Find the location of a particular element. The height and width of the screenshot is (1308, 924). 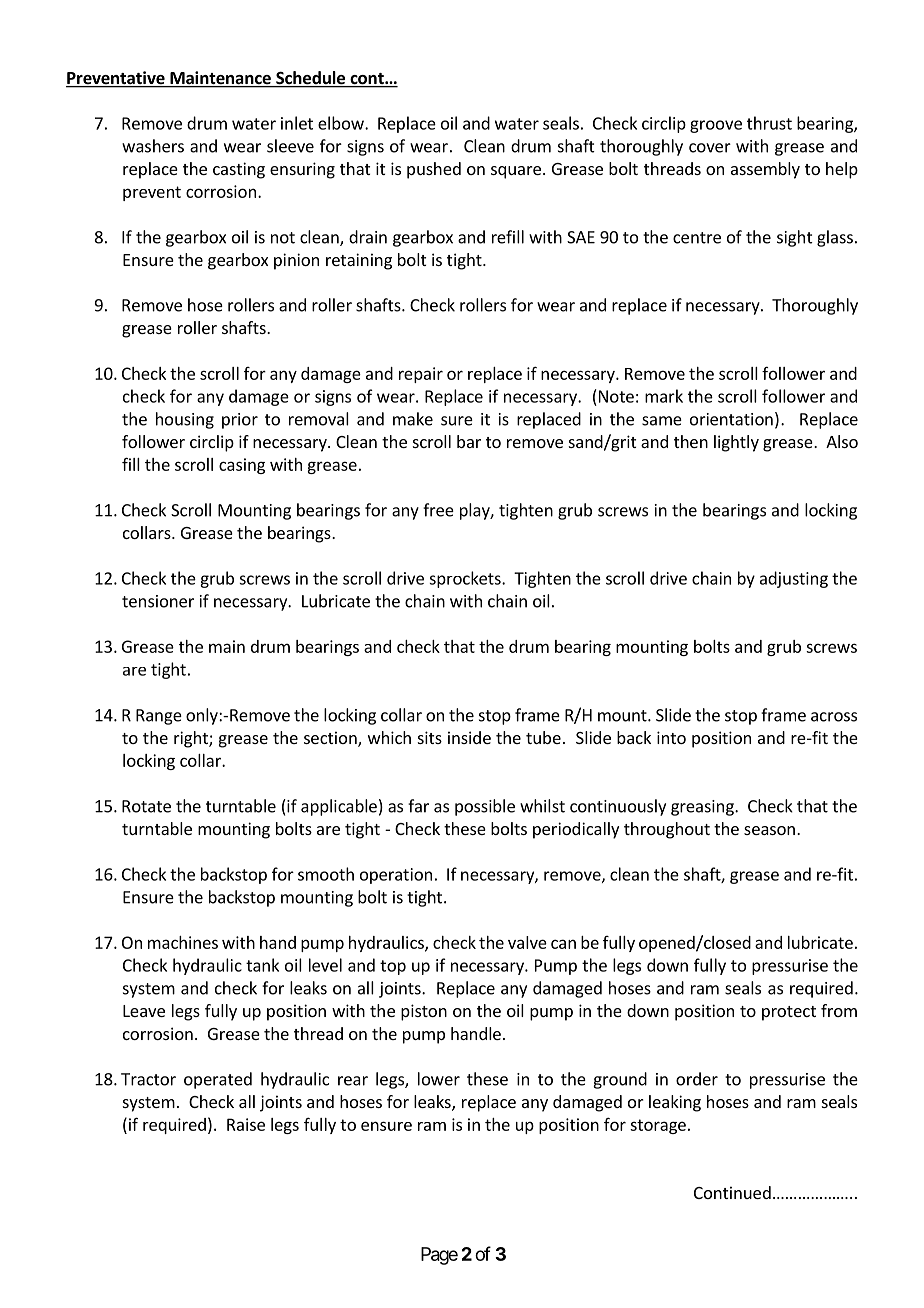

inlet is located at coordinates (297, 123).
